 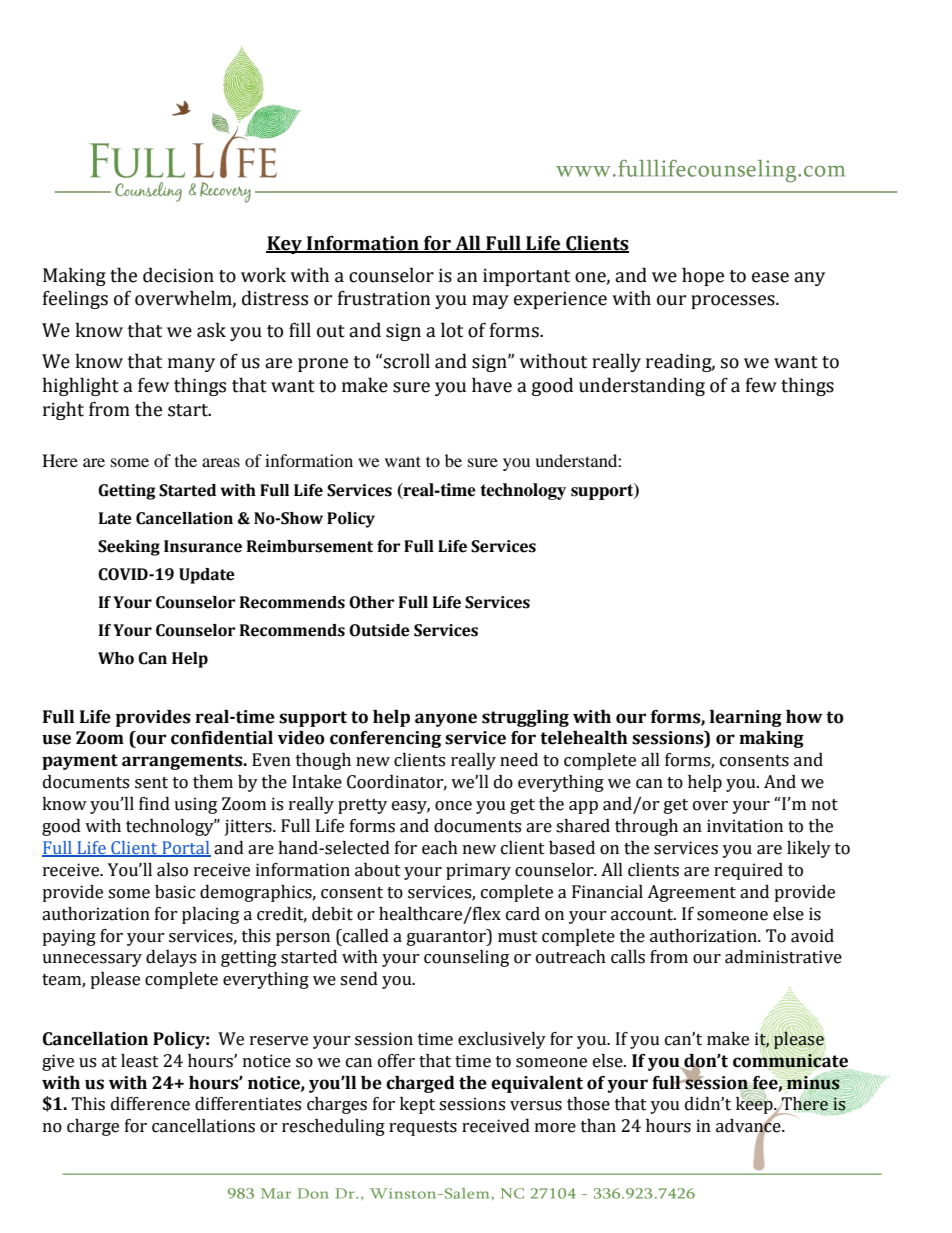 What do you see at coordinates (116, 658) in the screenshot?
I see `Who` at bounding box center [116, 658].
